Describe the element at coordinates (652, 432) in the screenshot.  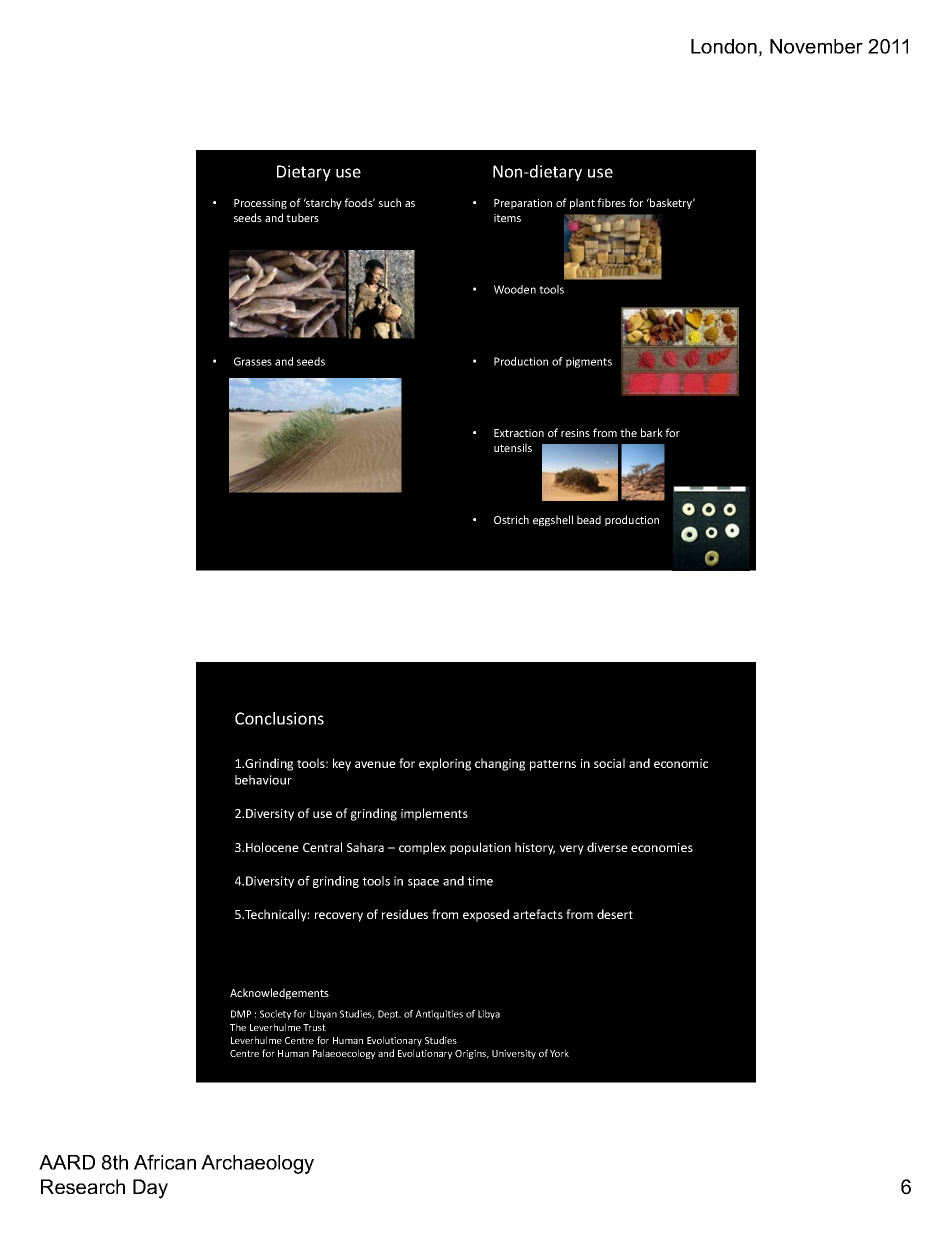
I see `bark` at that location.
